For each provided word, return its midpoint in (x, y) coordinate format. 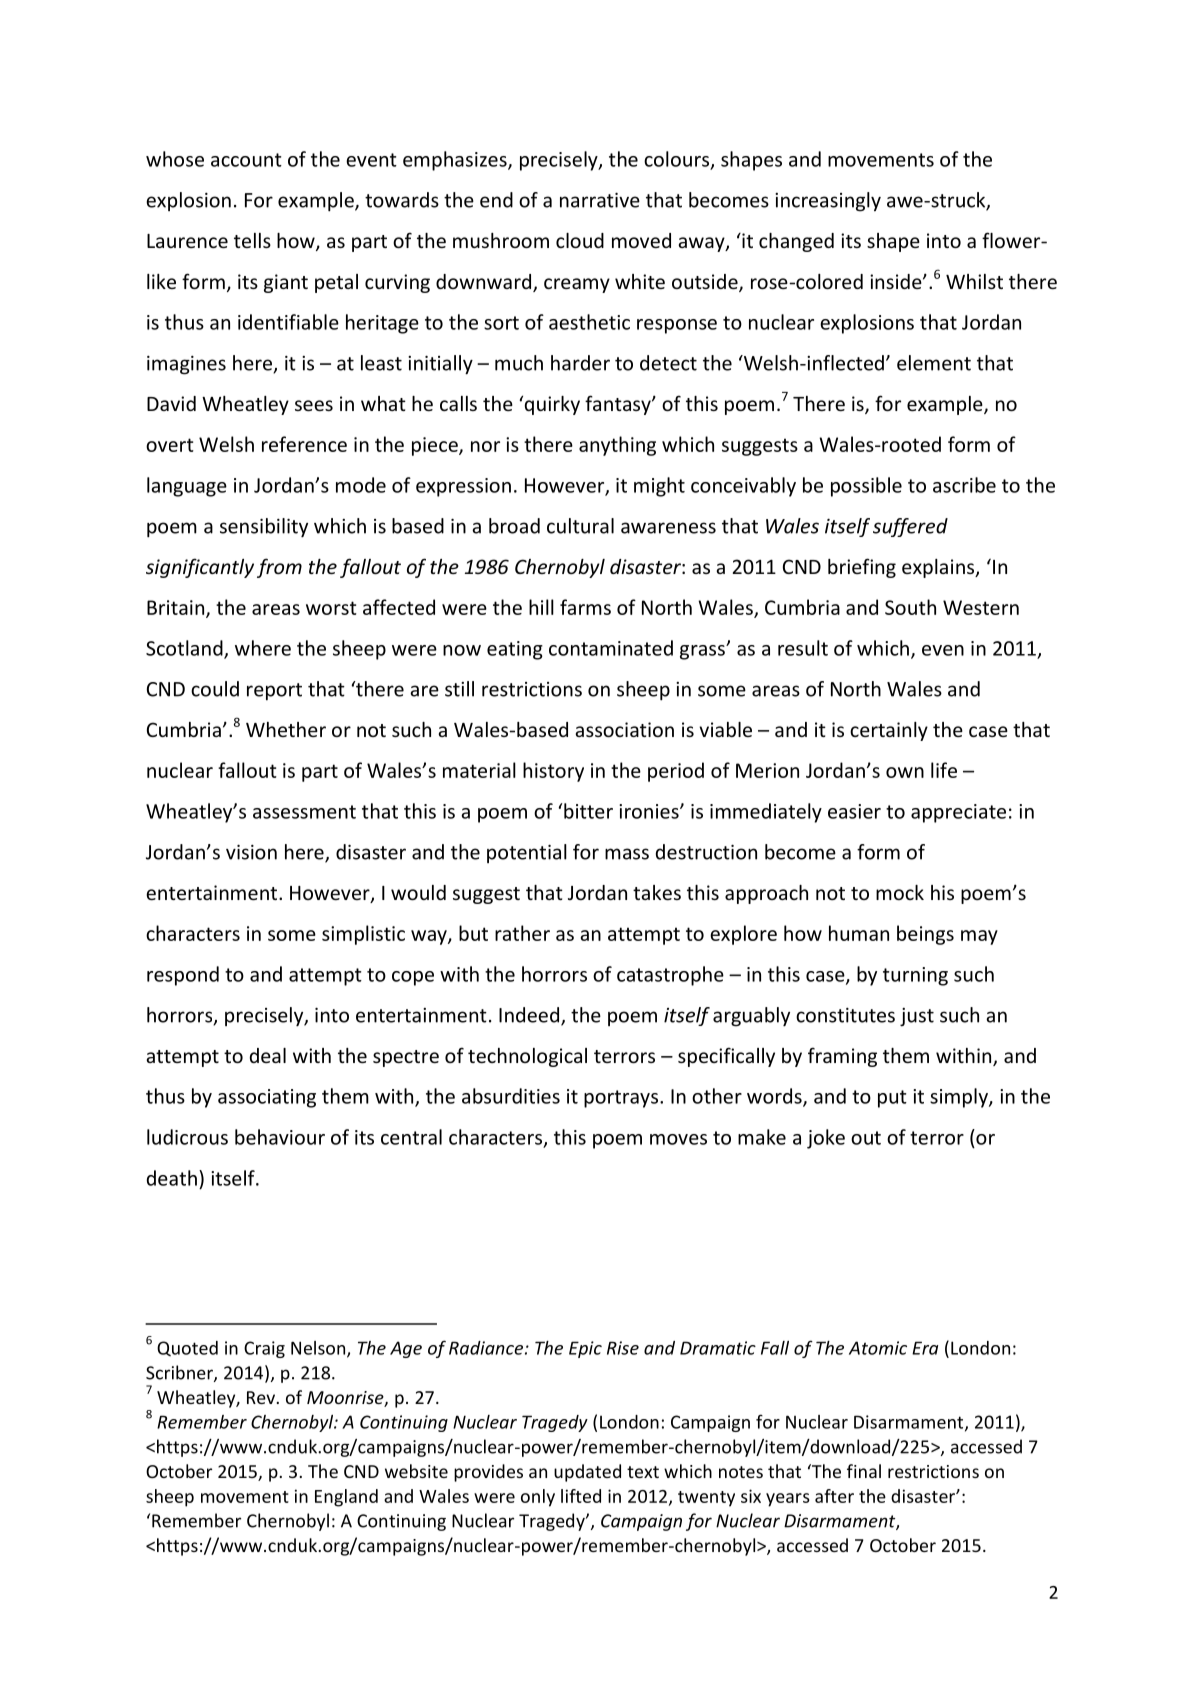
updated (587, 1473)
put (892, 1099)
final (864, 1471)
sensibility (264, 528)
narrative (600, 200)
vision (251, 852)
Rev (261, 1397)
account (246, 160)
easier (854, 811)
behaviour (280, 1137)
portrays (622, 1099)
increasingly (828, 202)
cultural (580, 526)
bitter (588, 811)
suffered (910, 527)
